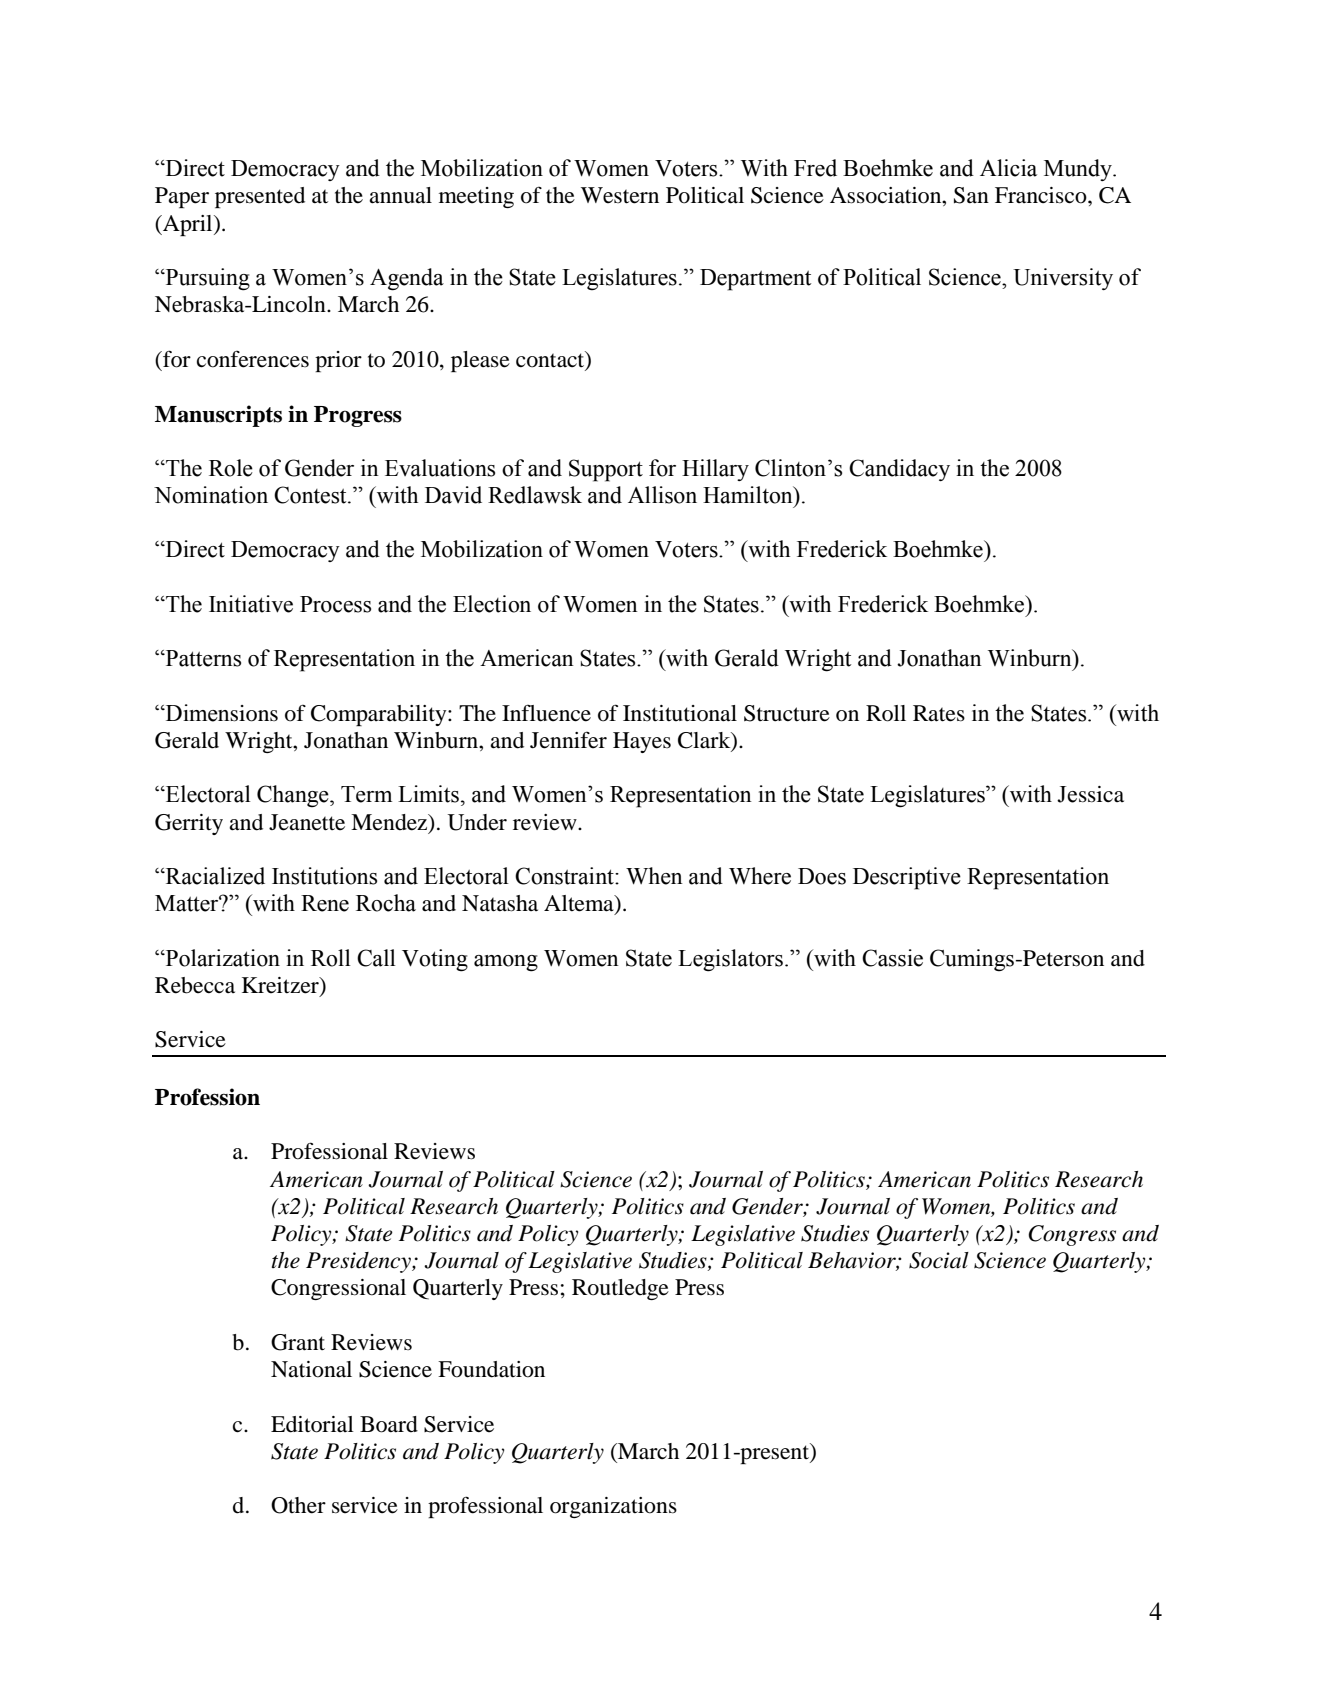 The image size is (1317, 1704). I want to click on Other, so click(298, 1505).
